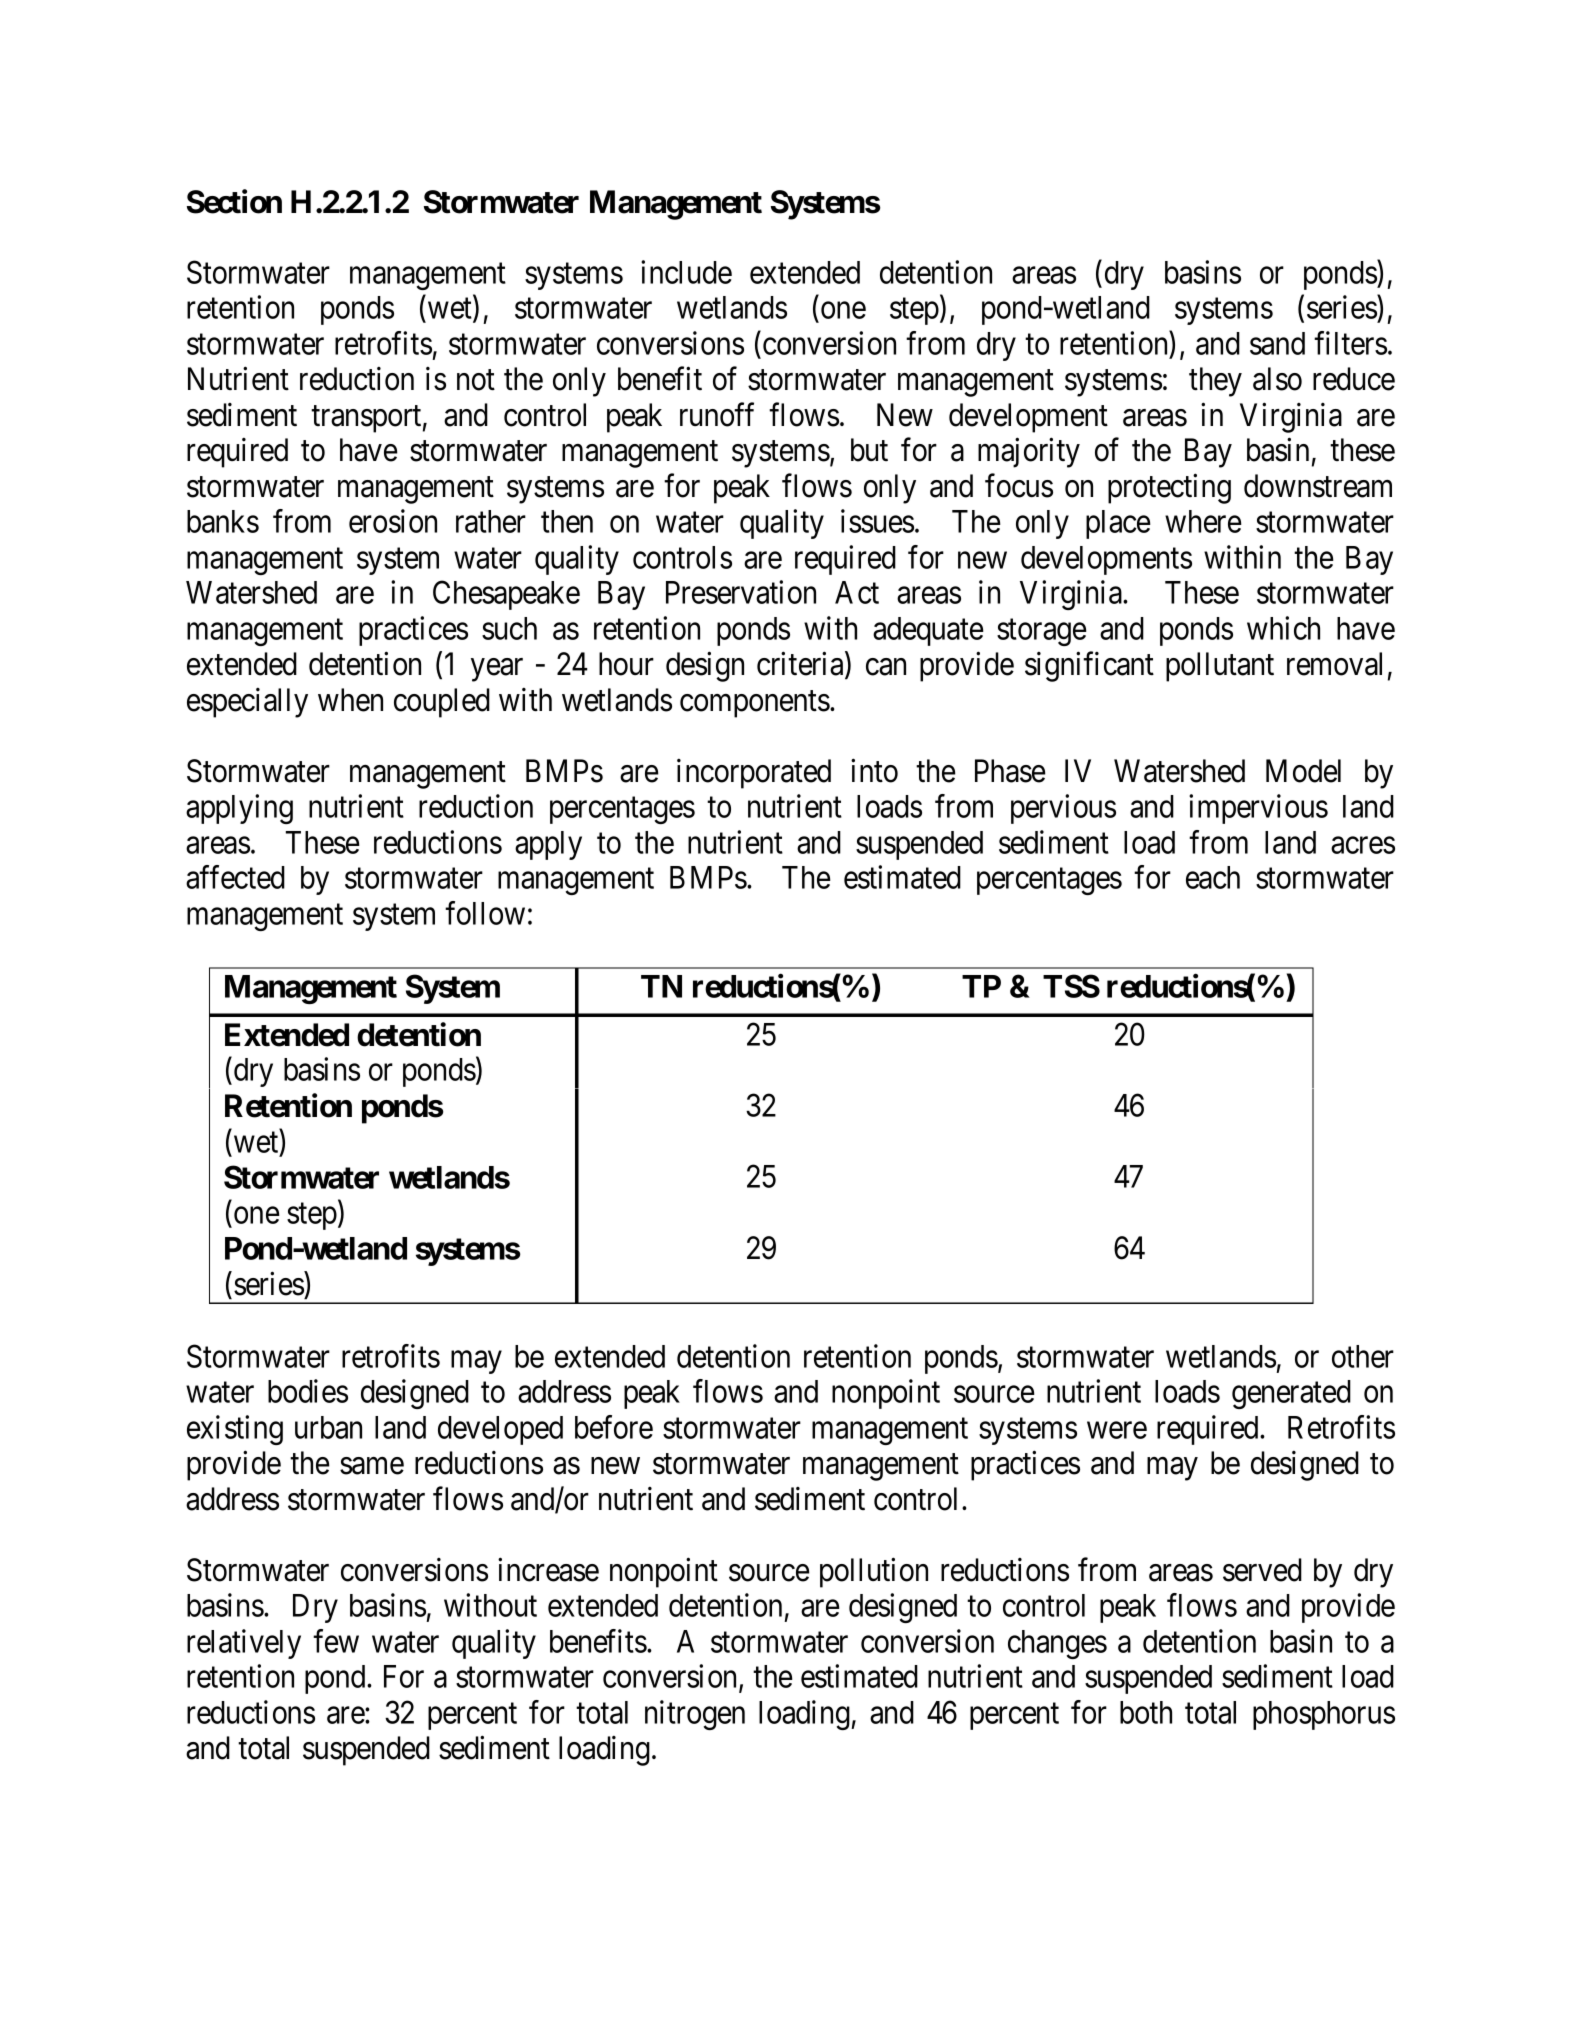 The width and height of the image is (1580, 2044). Describe the element at coordinates (1213, 877) in the image. I see `each` at that location.
